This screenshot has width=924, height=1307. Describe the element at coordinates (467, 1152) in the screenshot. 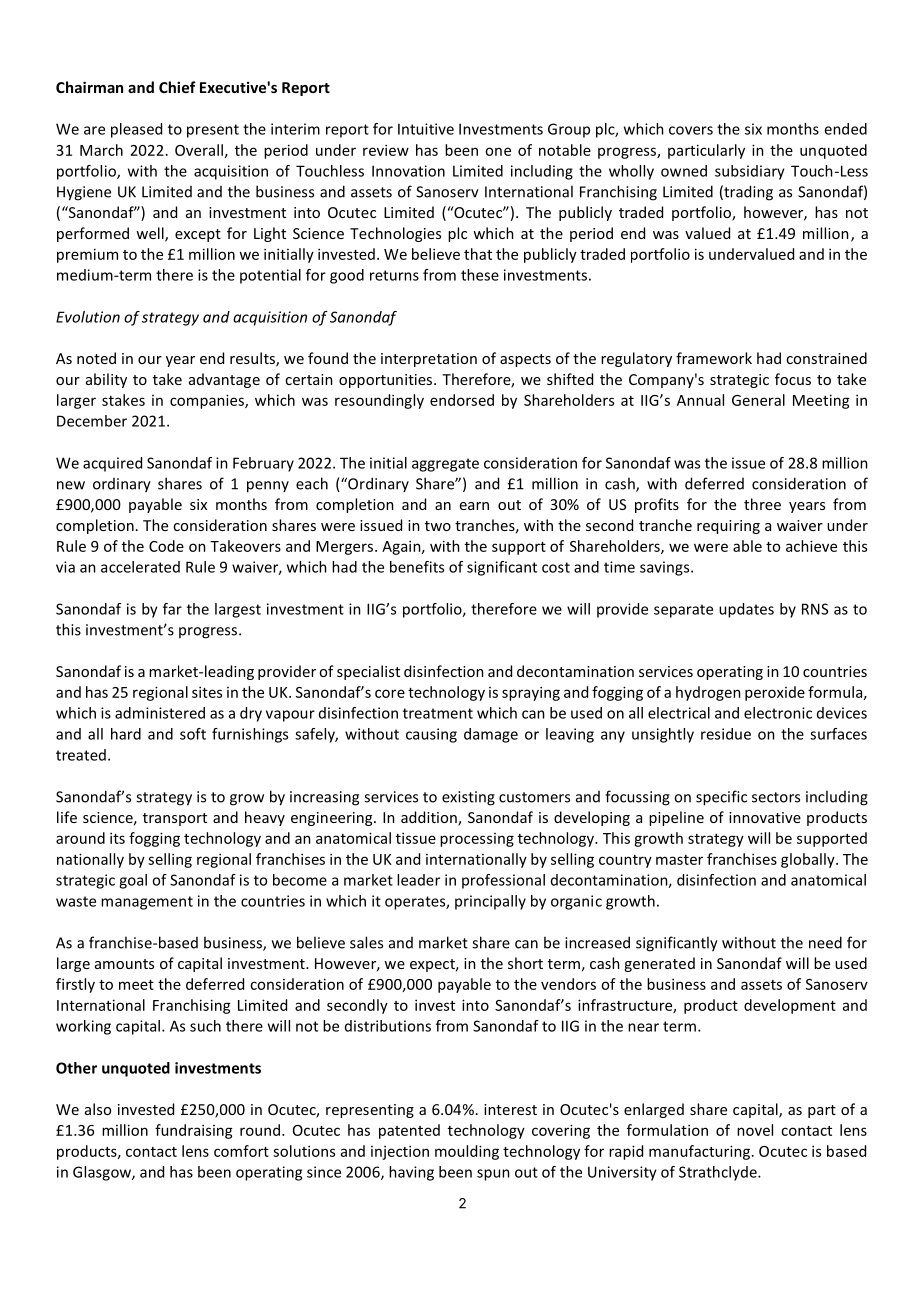

I see `moulding` at that location.
